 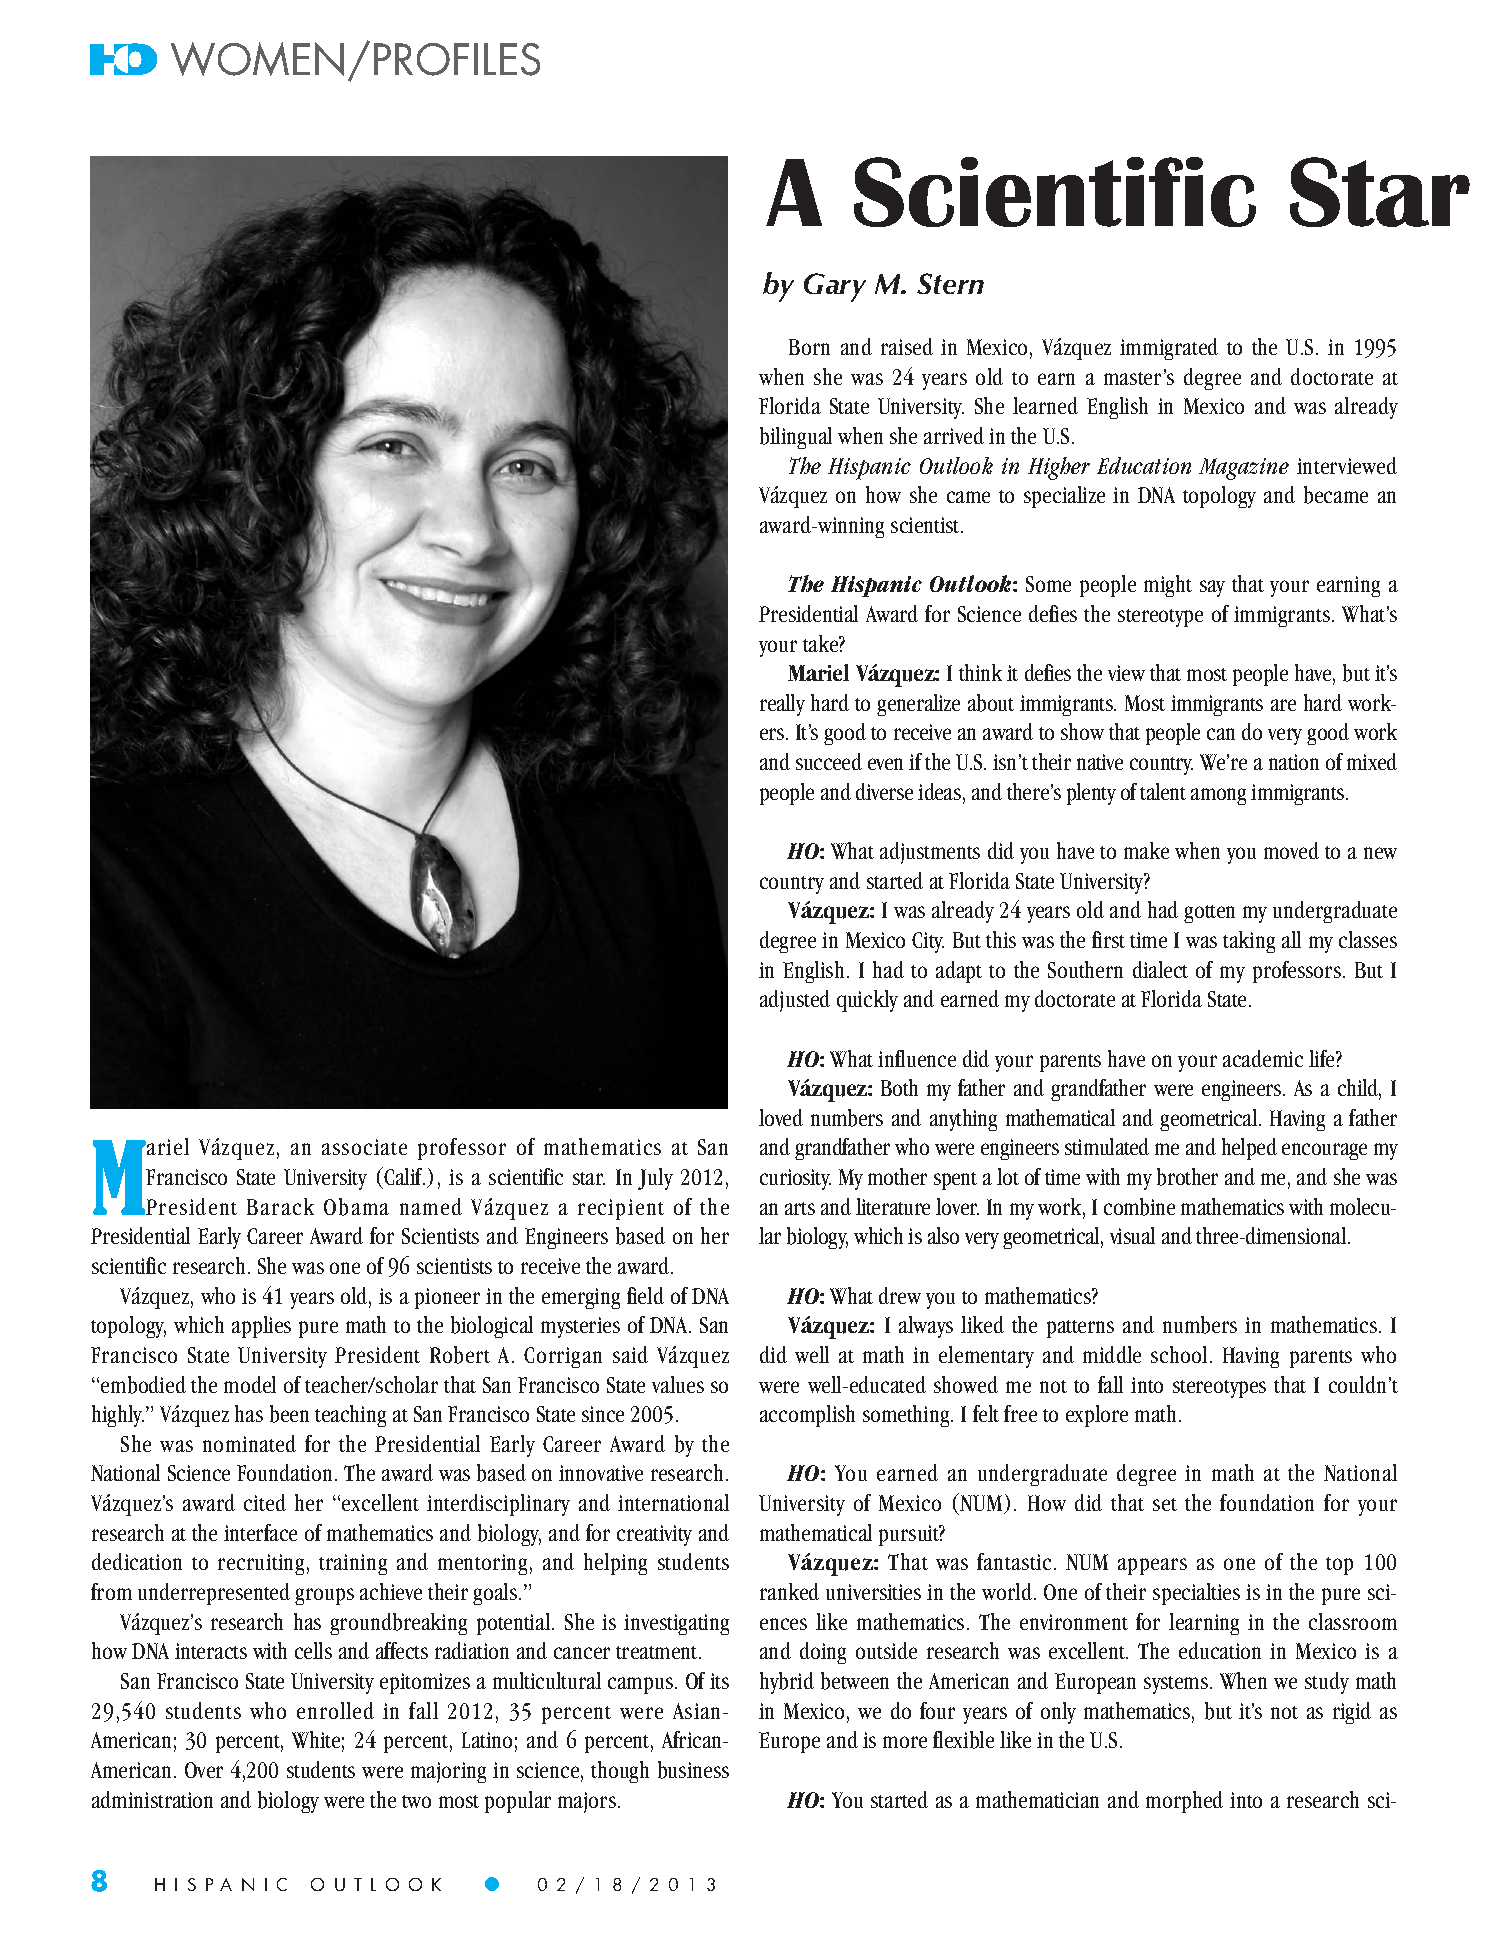 What do you see at coordinates (1263, 1058) in the screenshot?
I see `academic` at bounding box center [1263, 1058].
